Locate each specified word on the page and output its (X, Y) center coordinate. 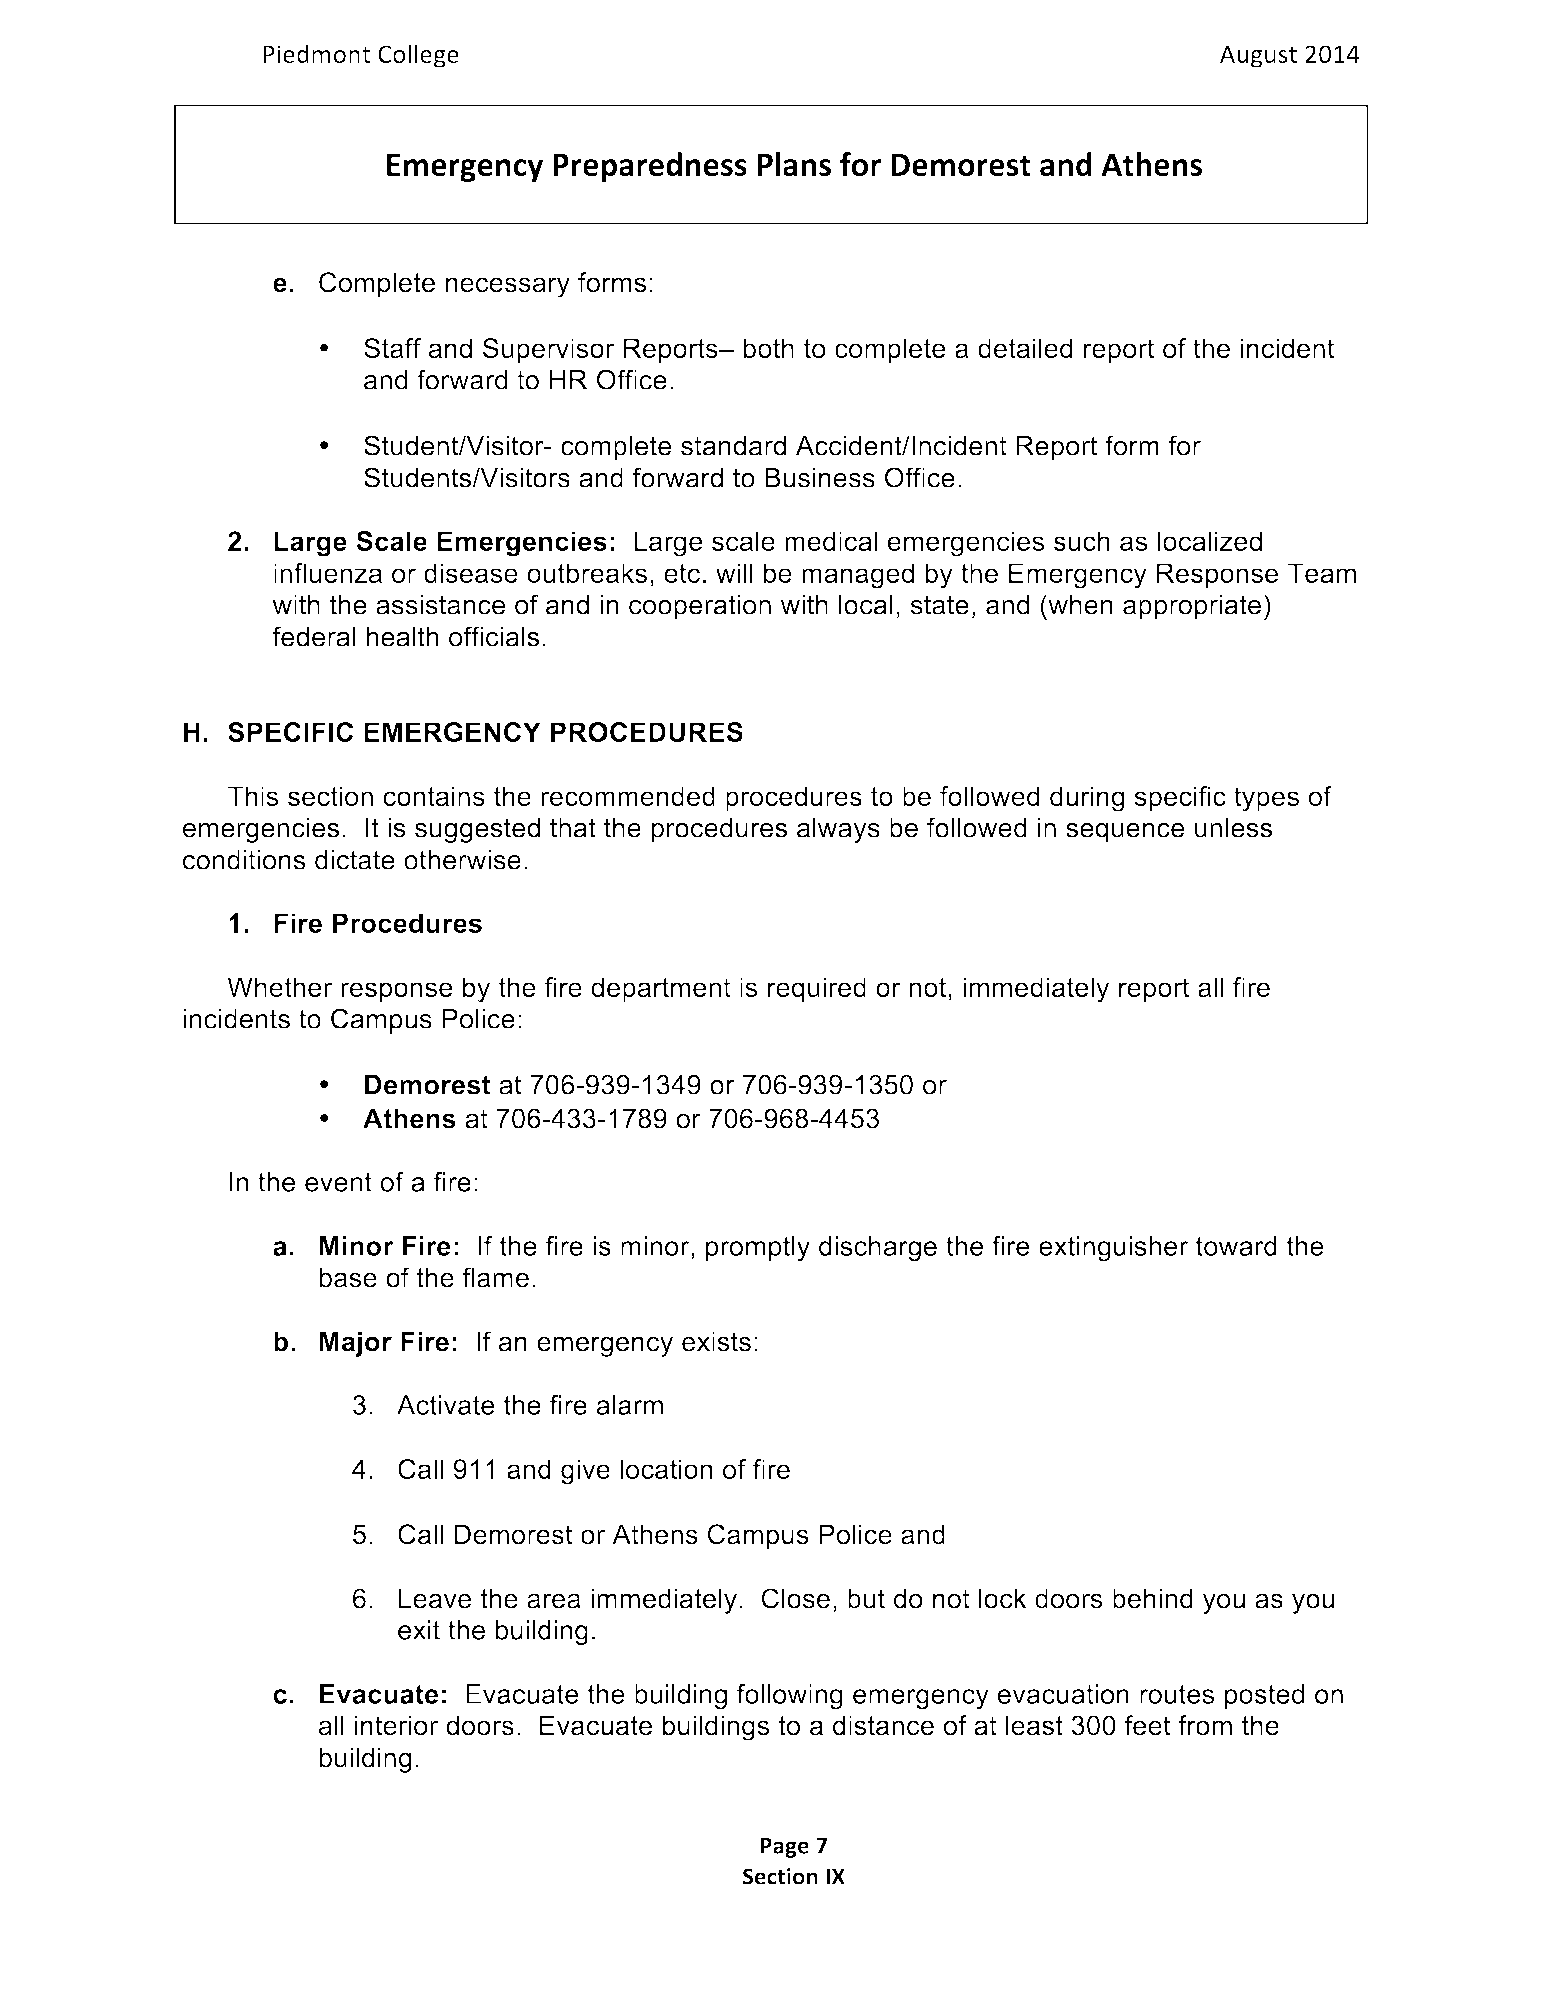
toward (1236, 1246)
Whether (279, 987)
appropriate (1192, 607)
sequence (1125, 833)
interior (396, 1725)
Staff (392, 348)
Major (356, 1344)
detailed (1025, 348)
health (403, 637)
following (790, 1697)
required (817, 990)
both (768, 348)
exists (716, 1341)
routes (1177, 1694)
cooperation (700, 607)
